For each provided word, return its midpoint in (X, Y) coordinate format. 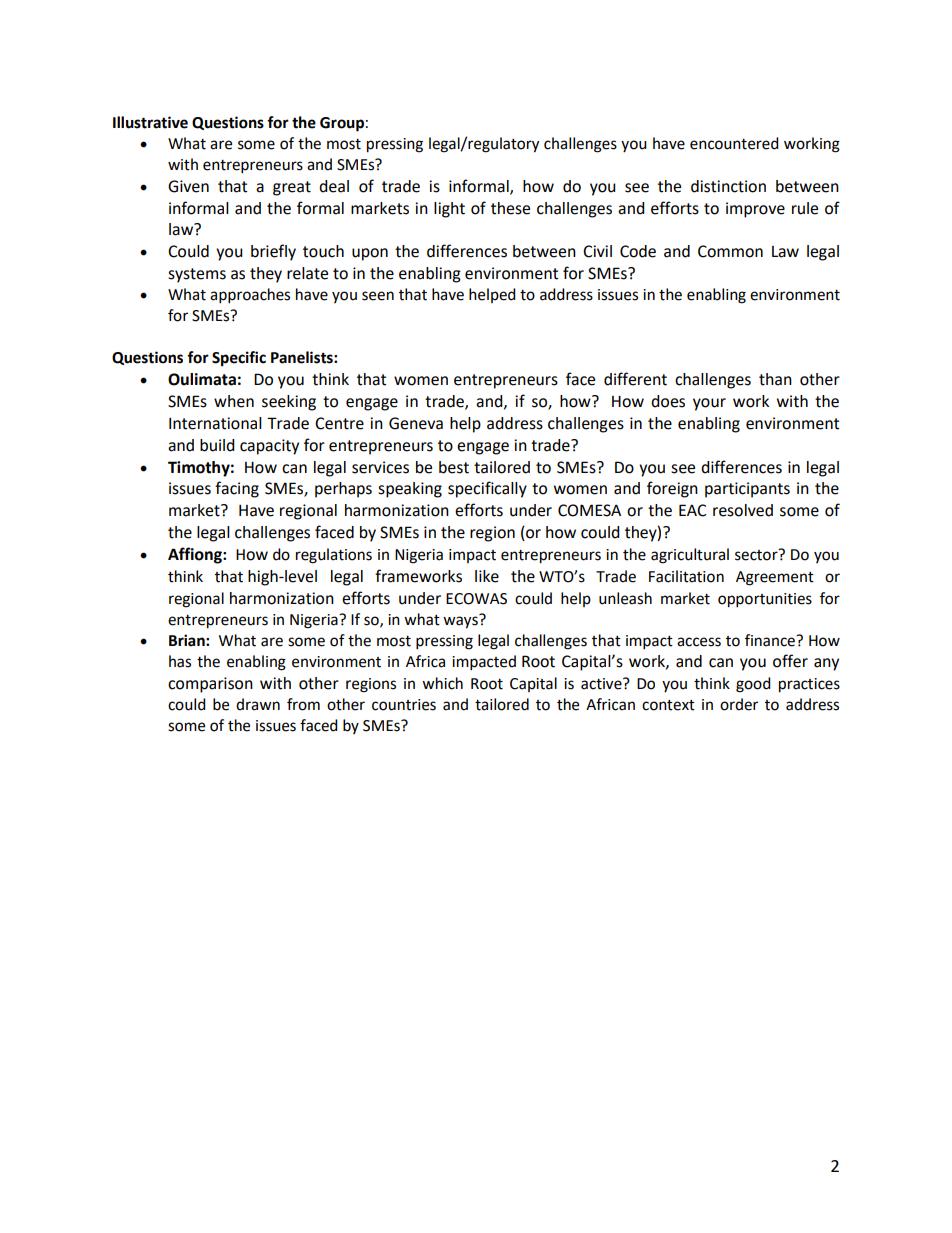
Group (342, 124)
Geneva (416, 423)
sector (757, 555)
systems (197, 275)
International (215, 423)
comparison (210, 685)
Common (730, 251)
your (709, 404)
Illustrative (150, 122)
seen (378, 296)
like (487, 576)
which (442, 683)
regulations (334, 556)
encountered (734, 143)
